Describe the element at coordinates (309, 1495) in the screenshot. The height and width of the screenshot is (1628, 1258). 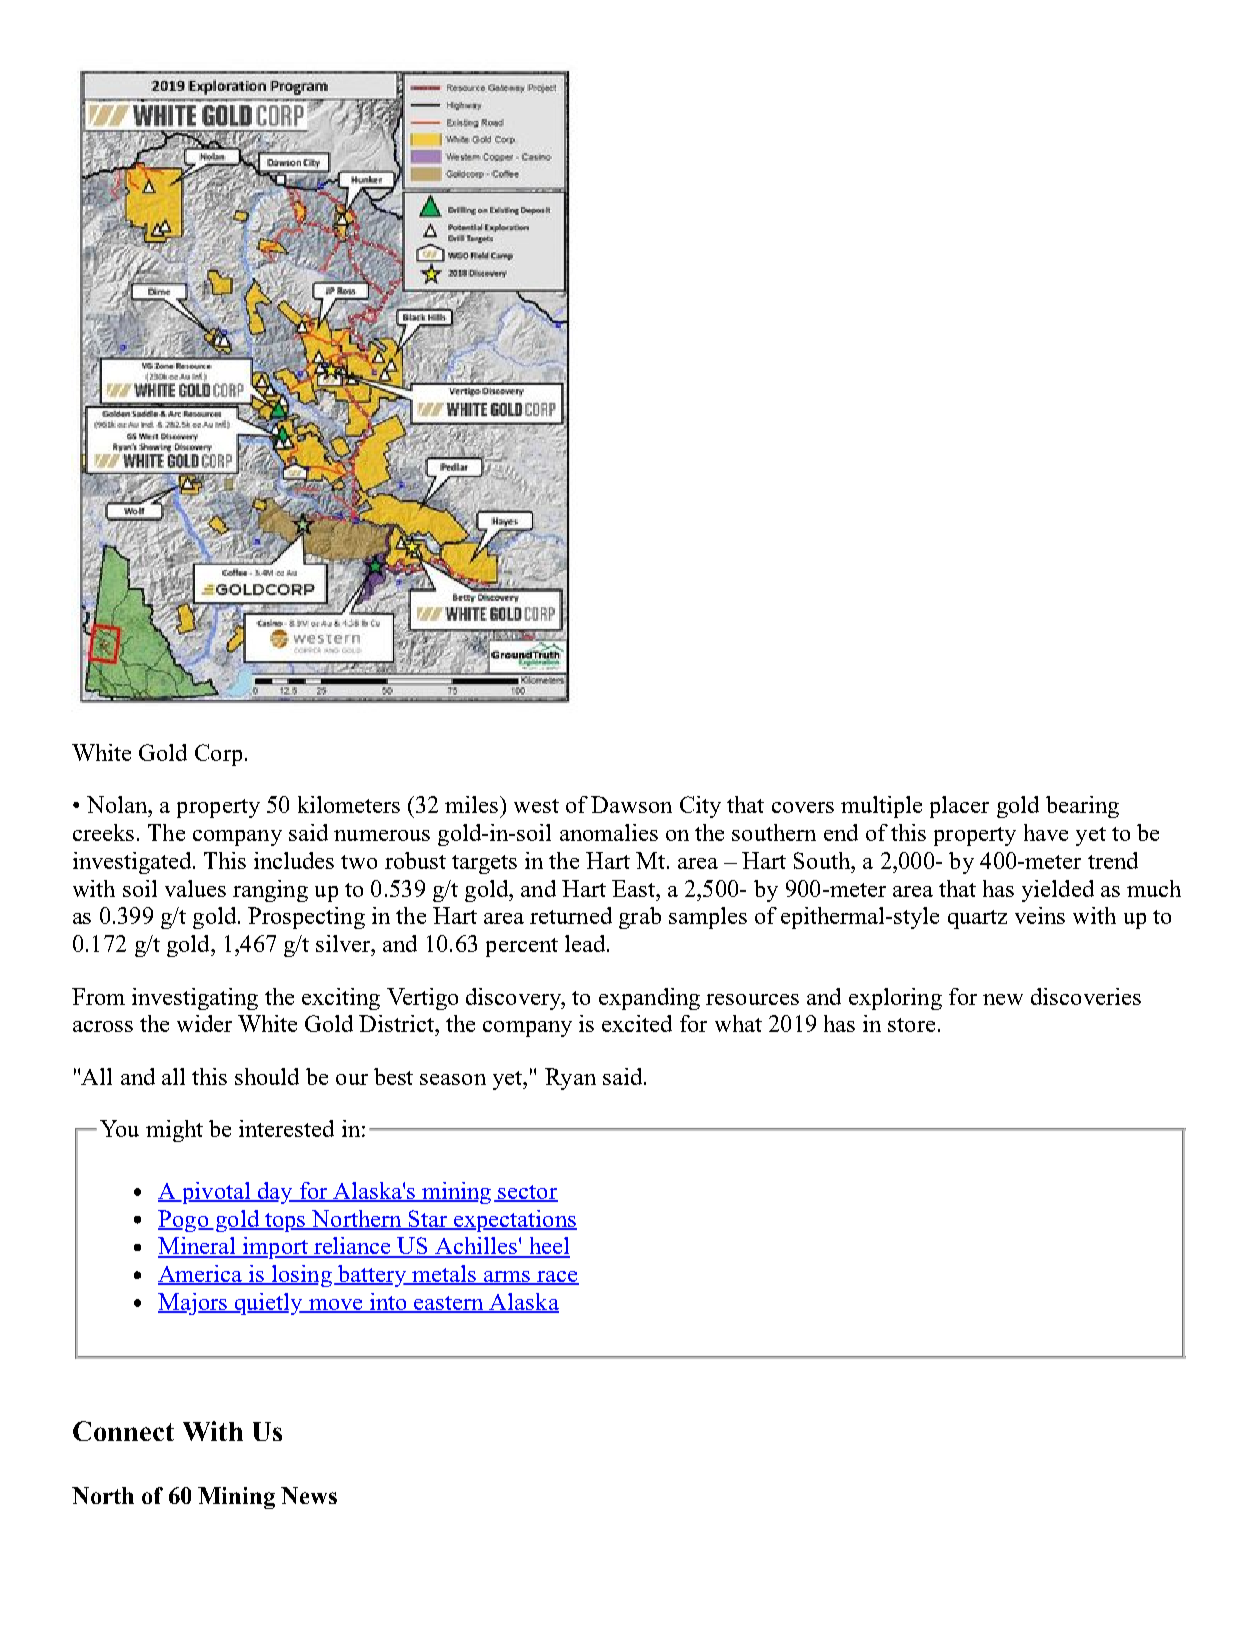
I see `News` at that location.
